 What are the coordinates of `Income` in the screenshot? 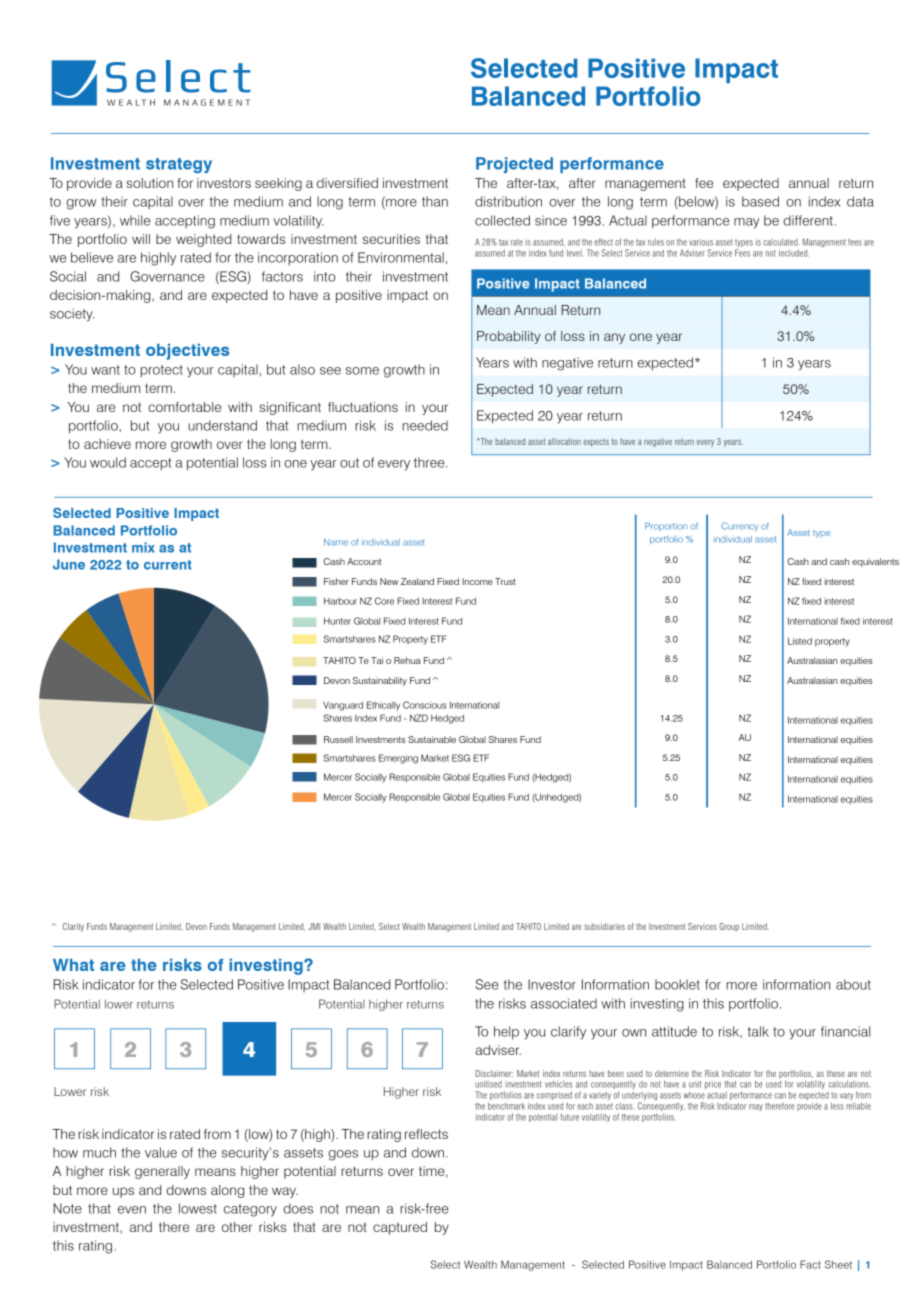 It's located at (477, 581).
